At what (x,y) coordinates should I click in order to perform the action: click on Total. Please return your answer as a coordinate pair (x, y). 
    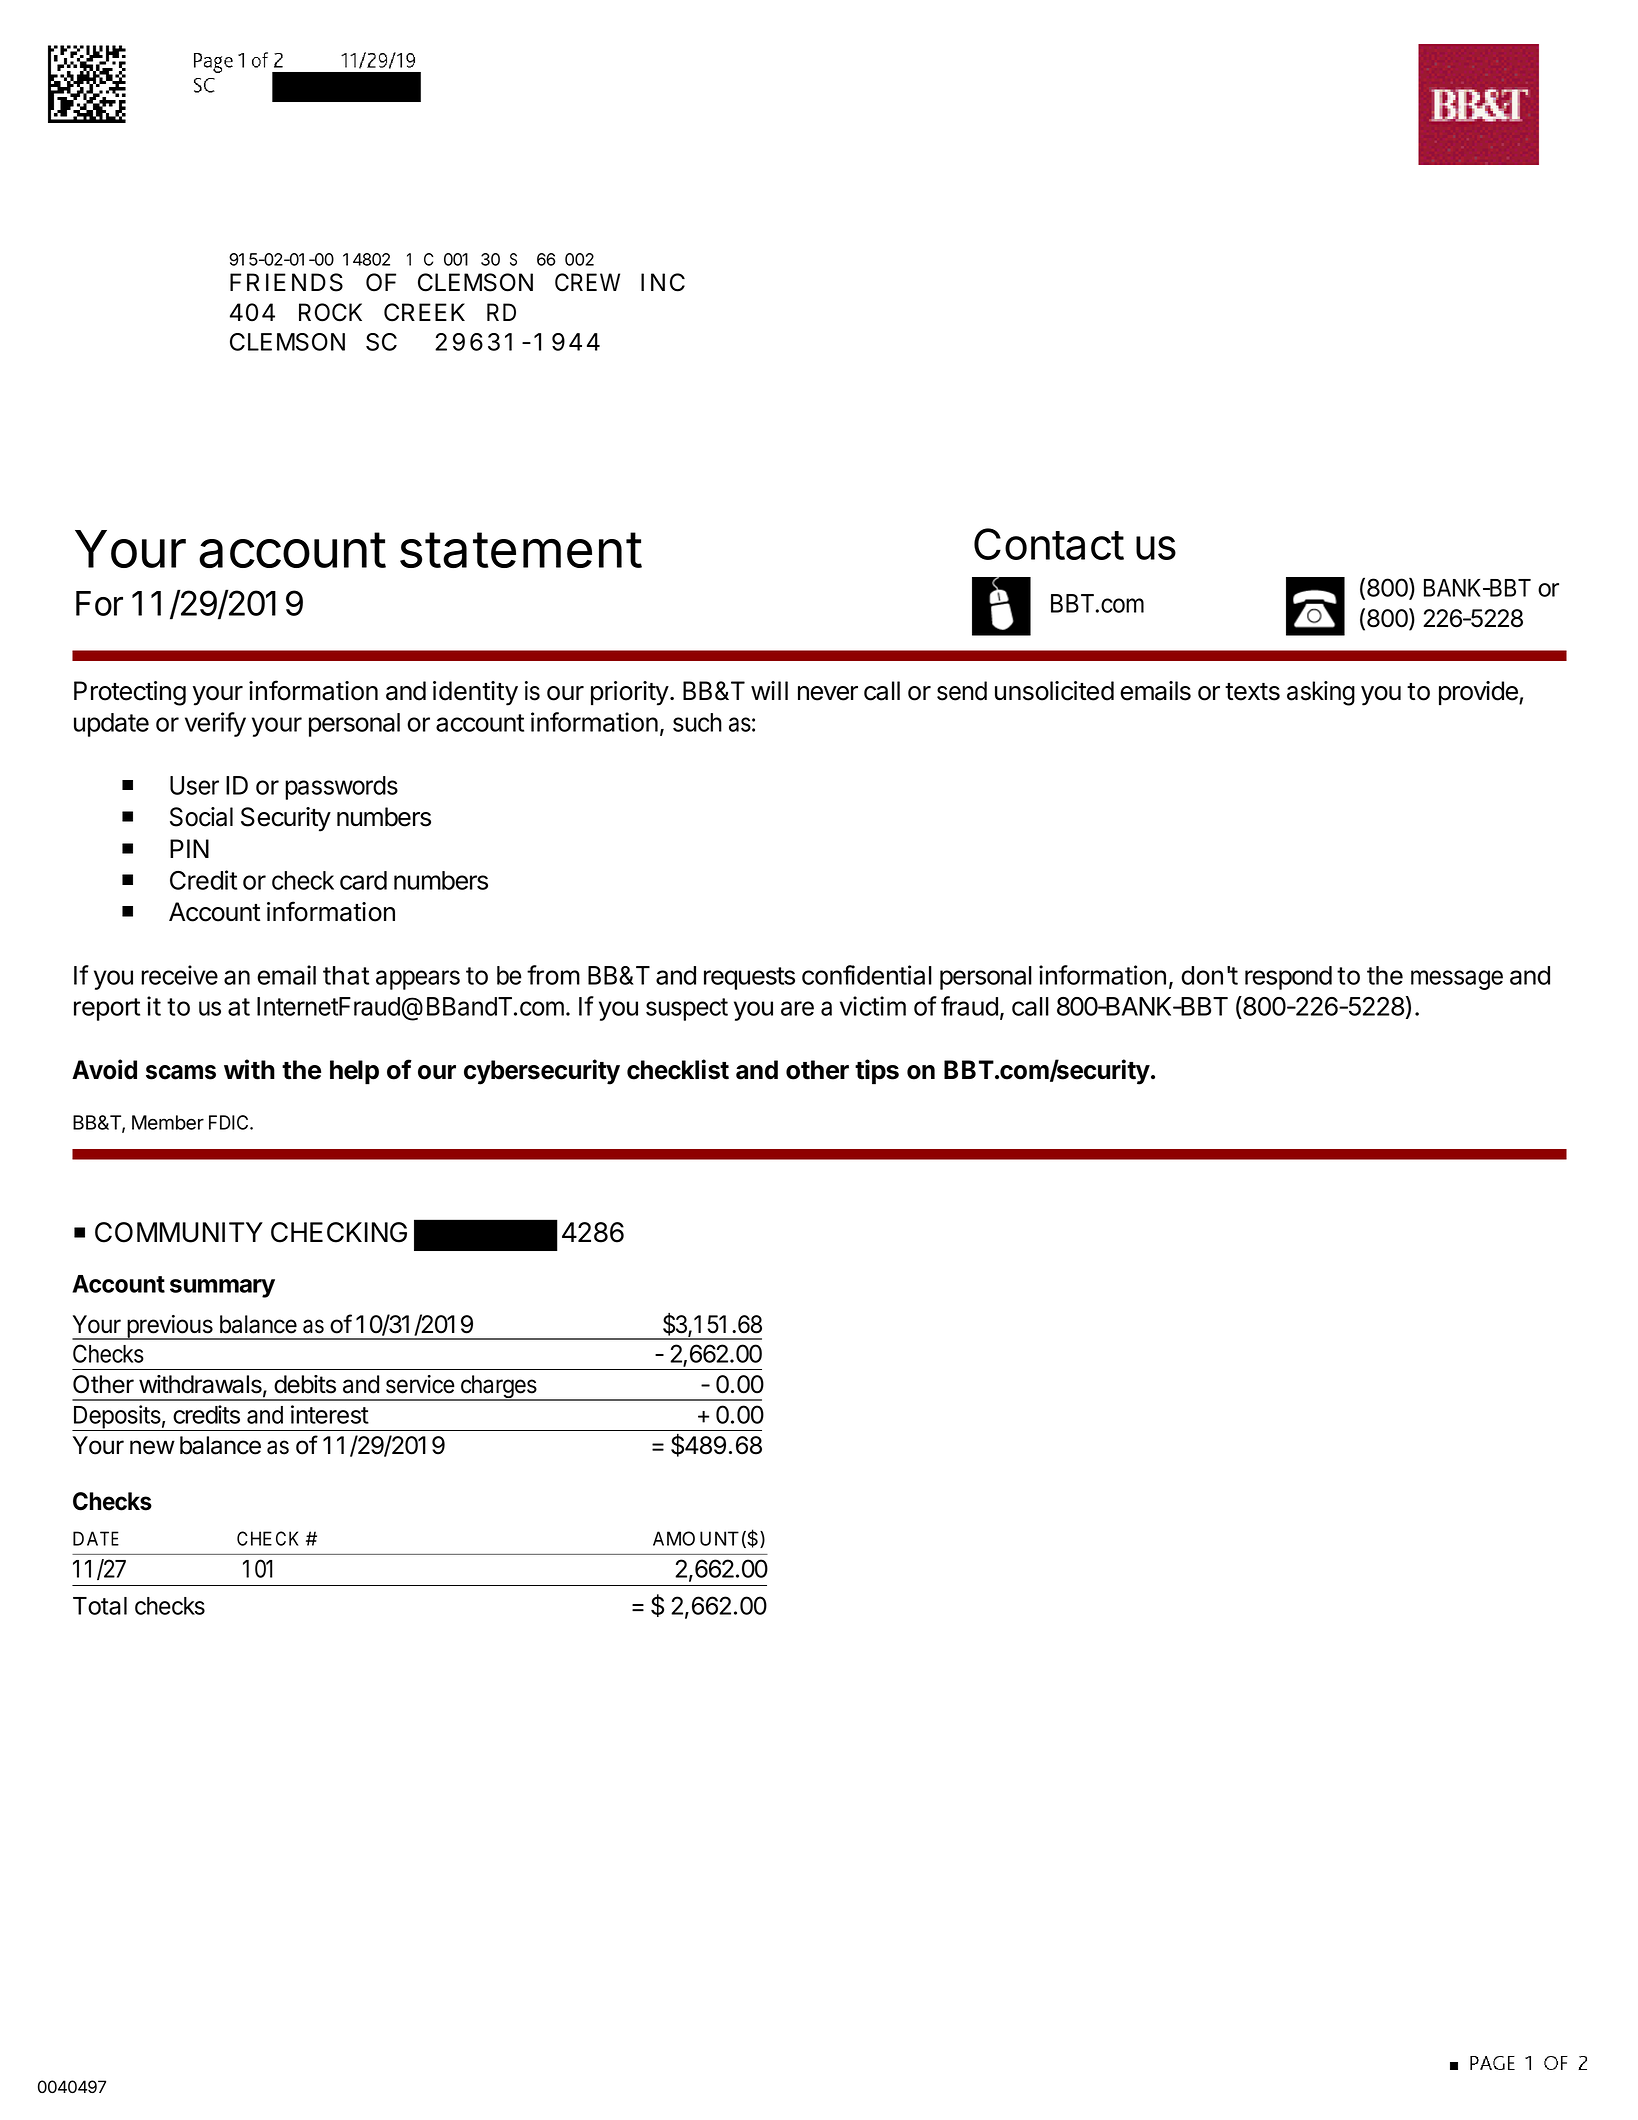
    Looking at the image, I should click on (100, 1606).
